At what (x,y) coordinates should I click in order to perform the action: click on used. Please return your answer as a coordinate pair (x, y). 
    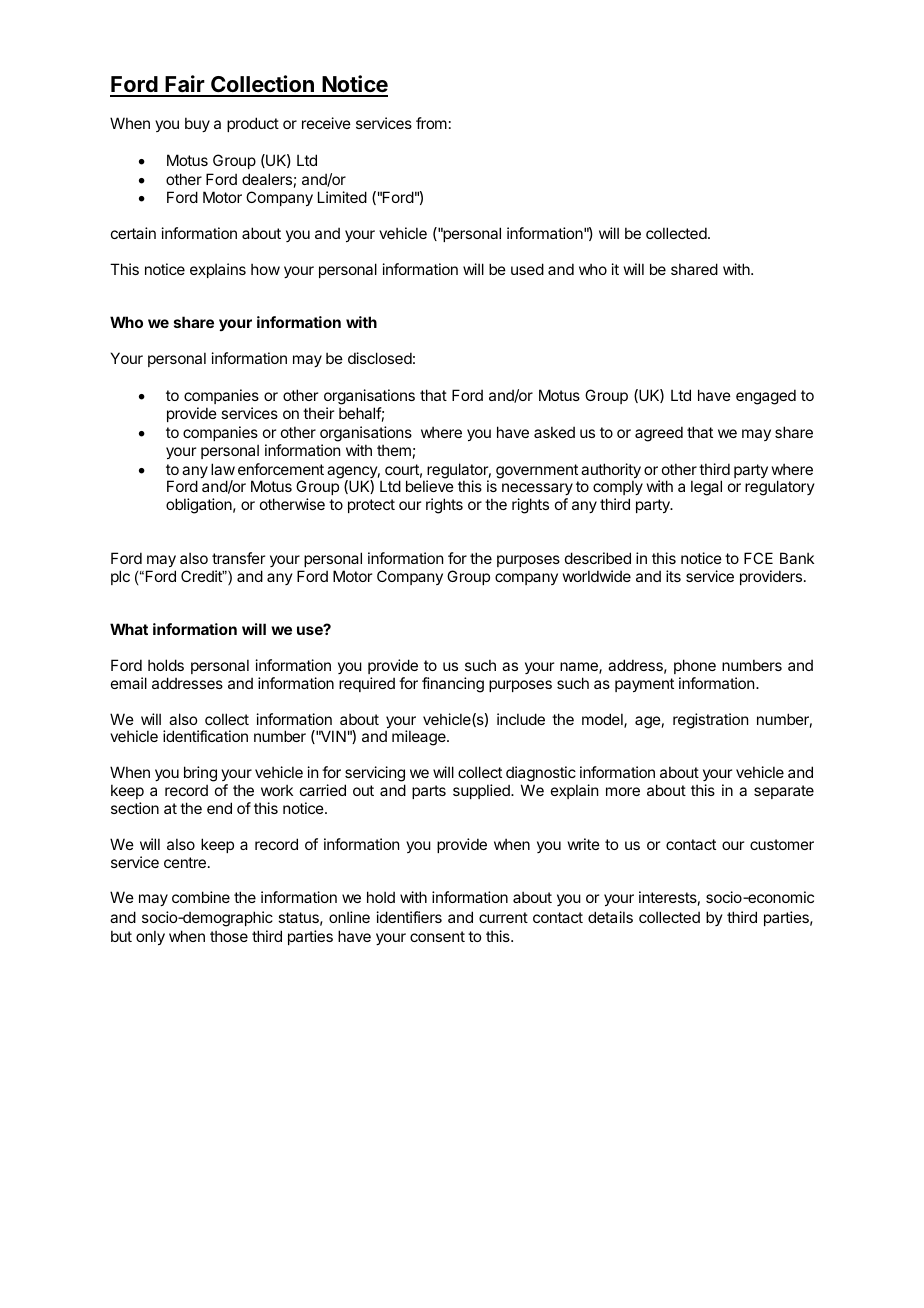
    Looking at the image, I should click on (527, 269).
